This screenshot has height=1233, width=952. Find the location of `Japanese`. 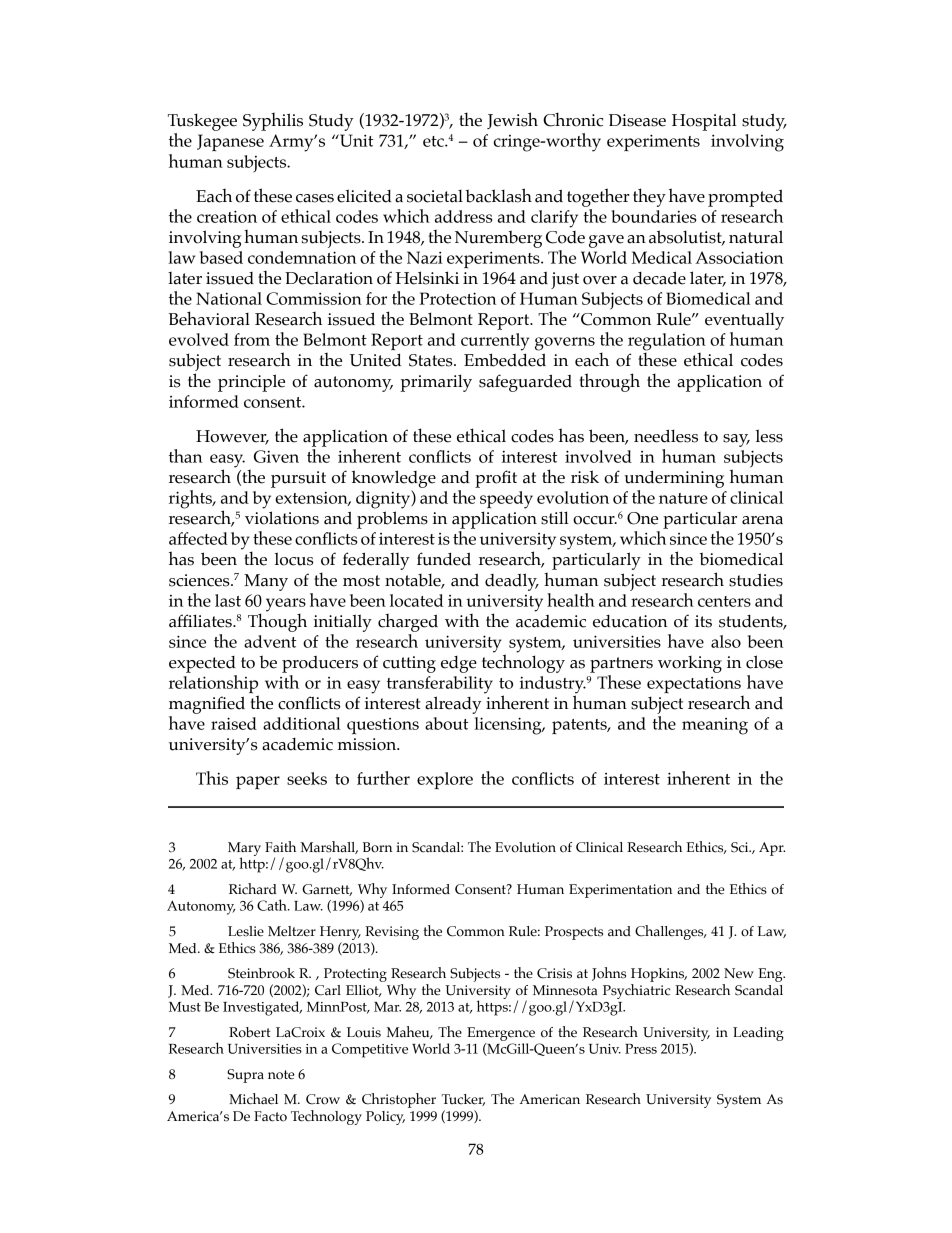

Japanese is located at coordinates (230, 143).
